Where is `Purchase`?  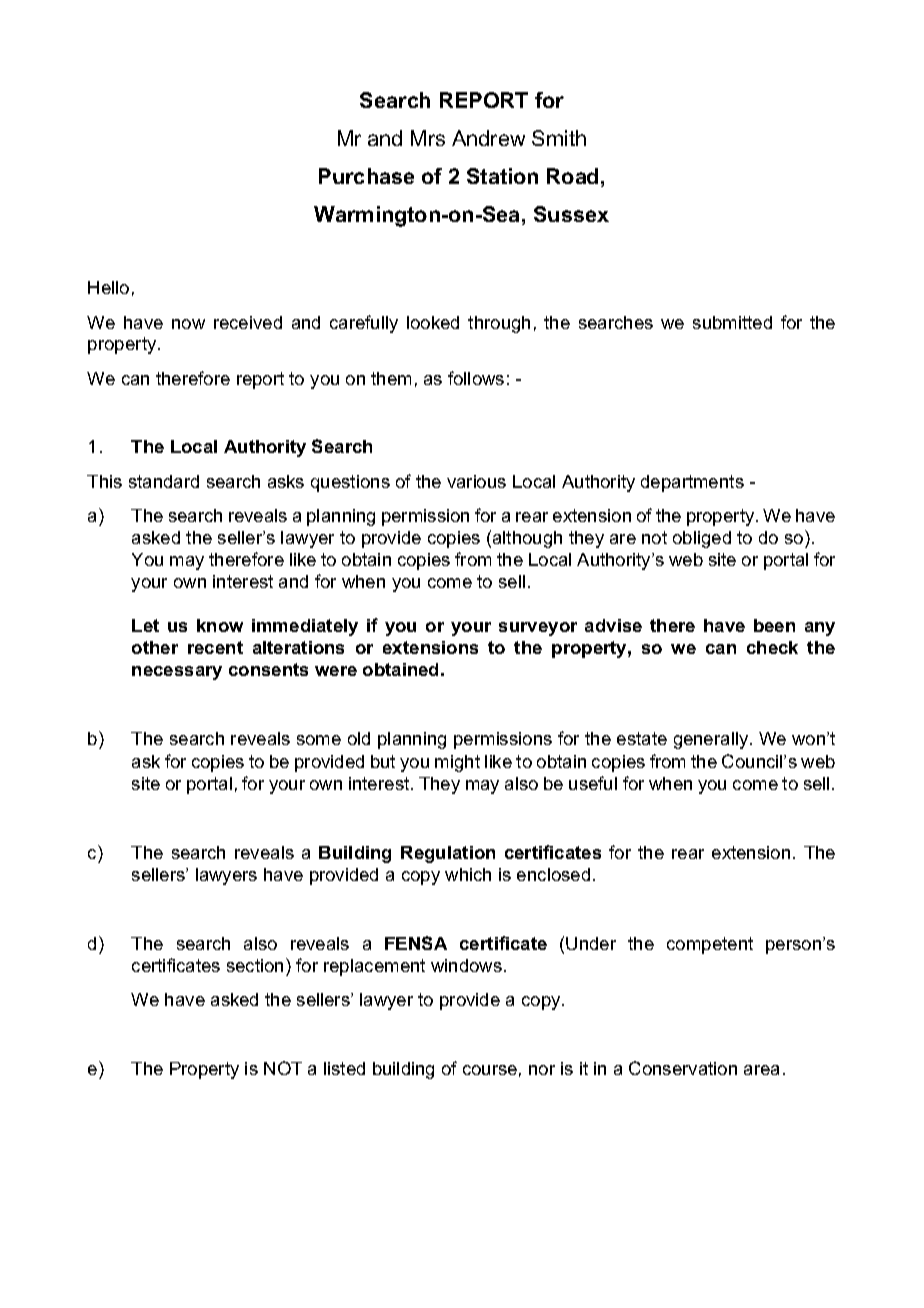 Purchase is located at coordinates (366, 176).
